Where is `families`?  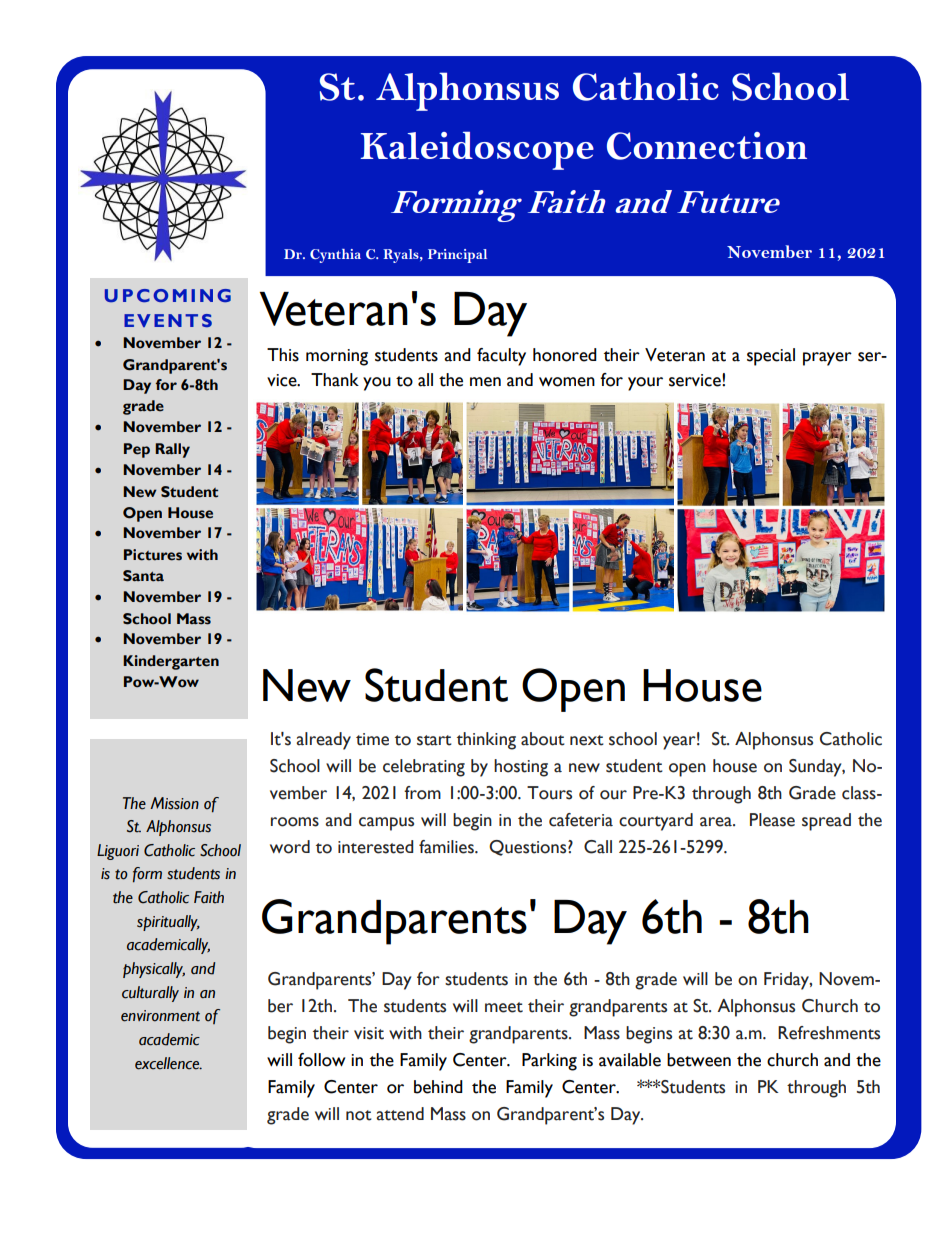 families is located at coordinates (447, 847).
